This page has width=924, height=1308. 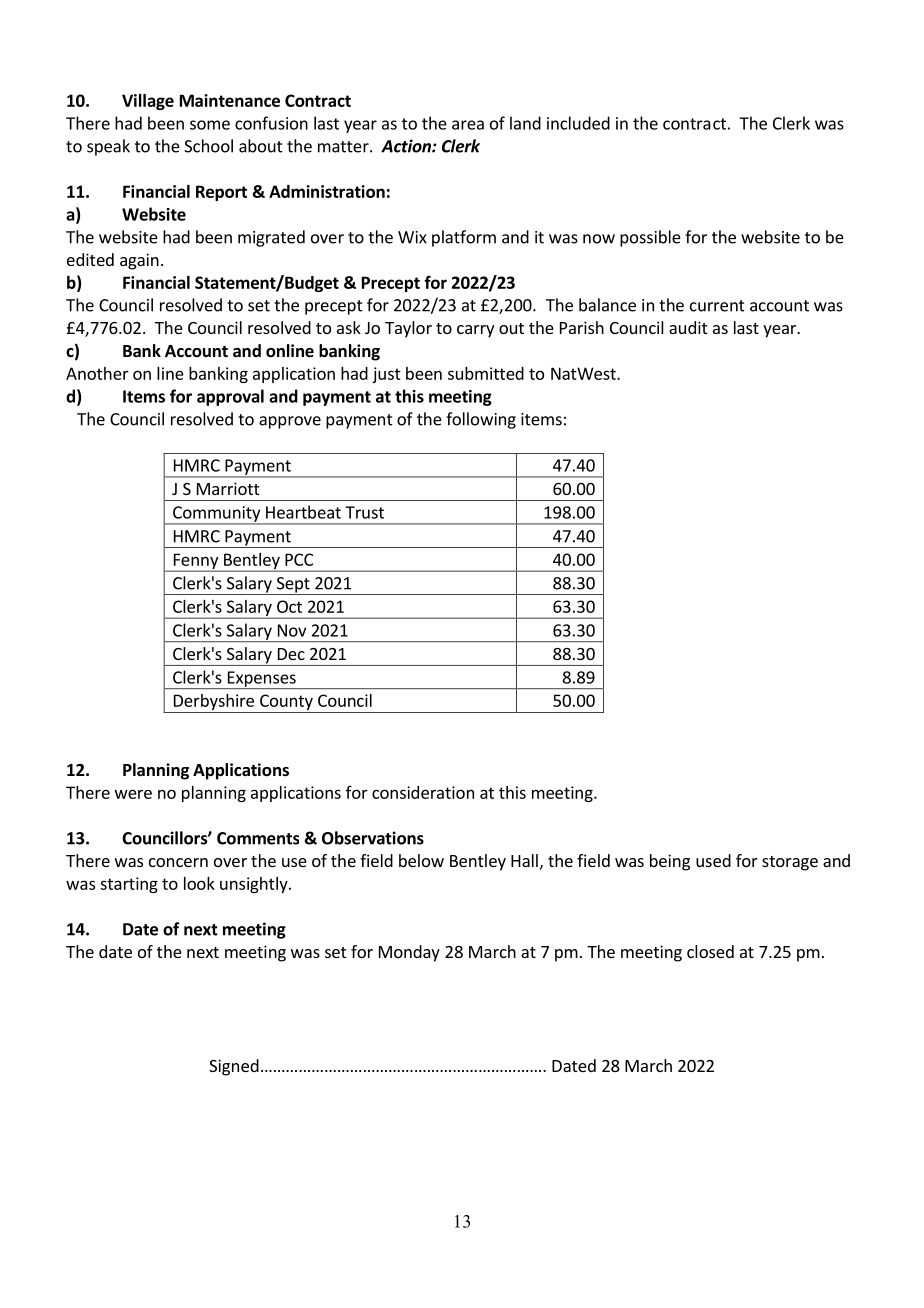 I want to click on Community, so click(x=217, y=515).
